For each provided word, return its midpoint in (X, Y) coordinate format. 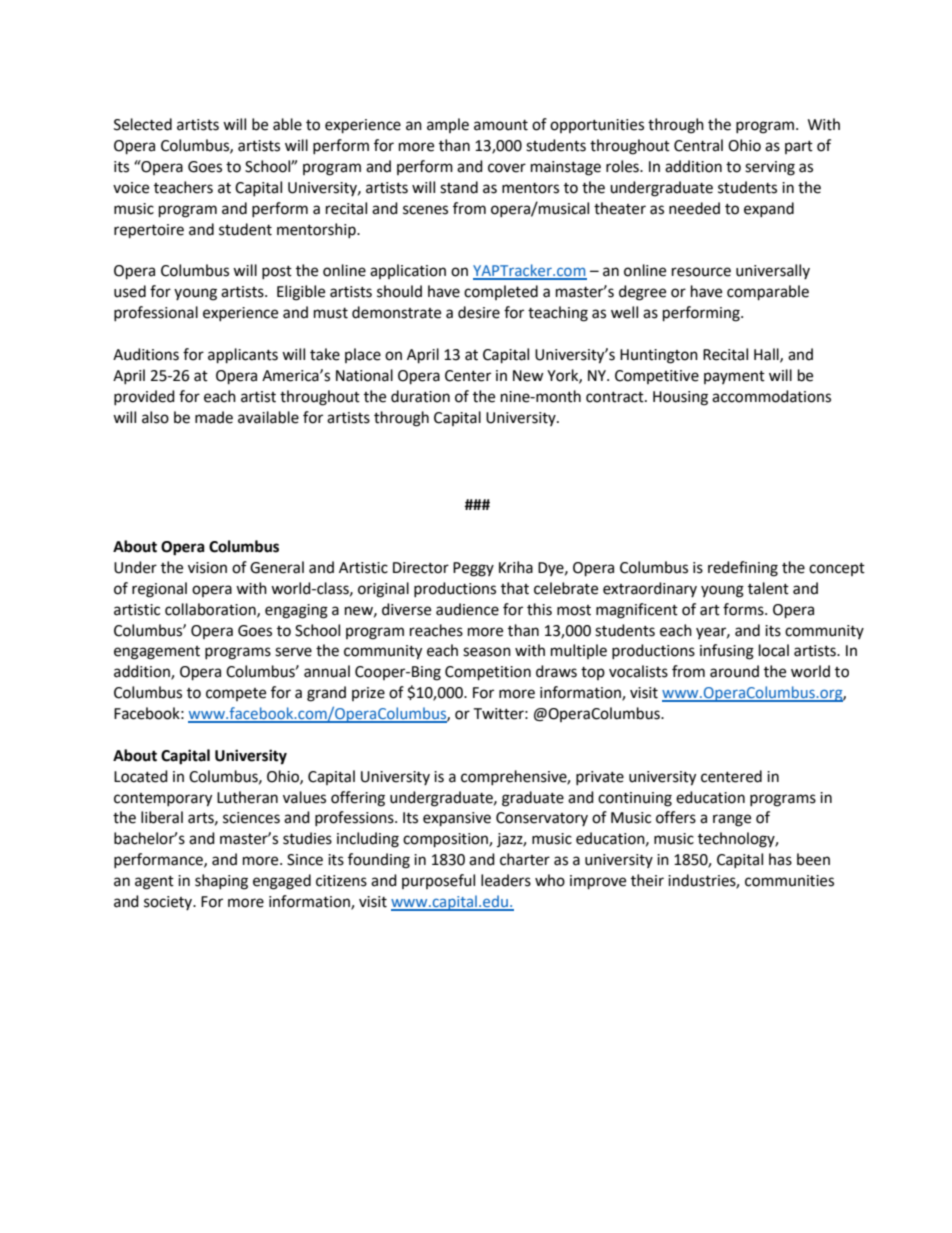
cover (507, 168)
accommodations (771, 396)
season (487, 652)
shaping (221, 882)
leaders (506, 880)
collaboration (211, 610)
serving (770, 168)
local (774, 650)
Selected (143, 124)
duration (420, 396)
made (214, 417)
